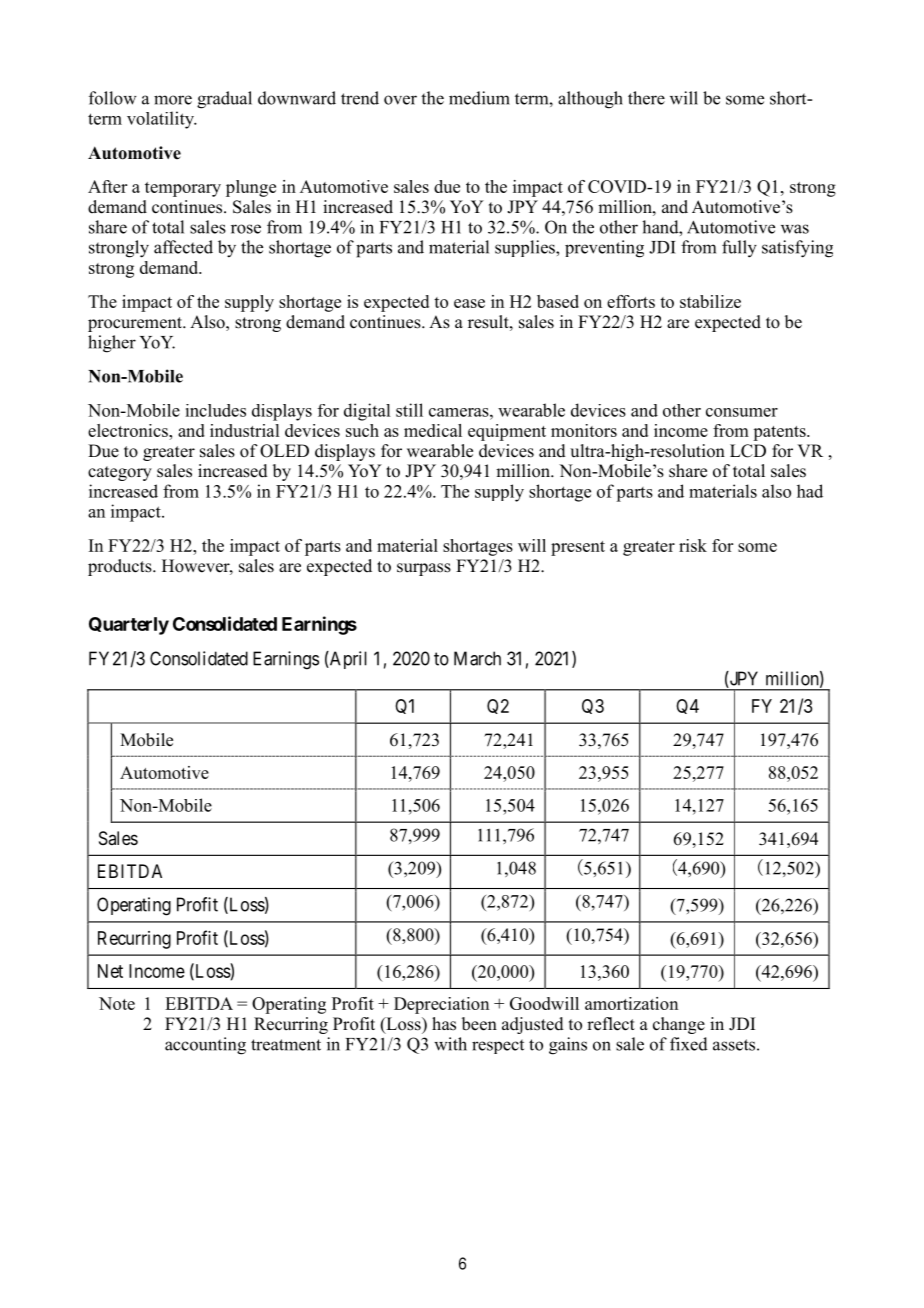  I want to click on more, so click(173, 100).
